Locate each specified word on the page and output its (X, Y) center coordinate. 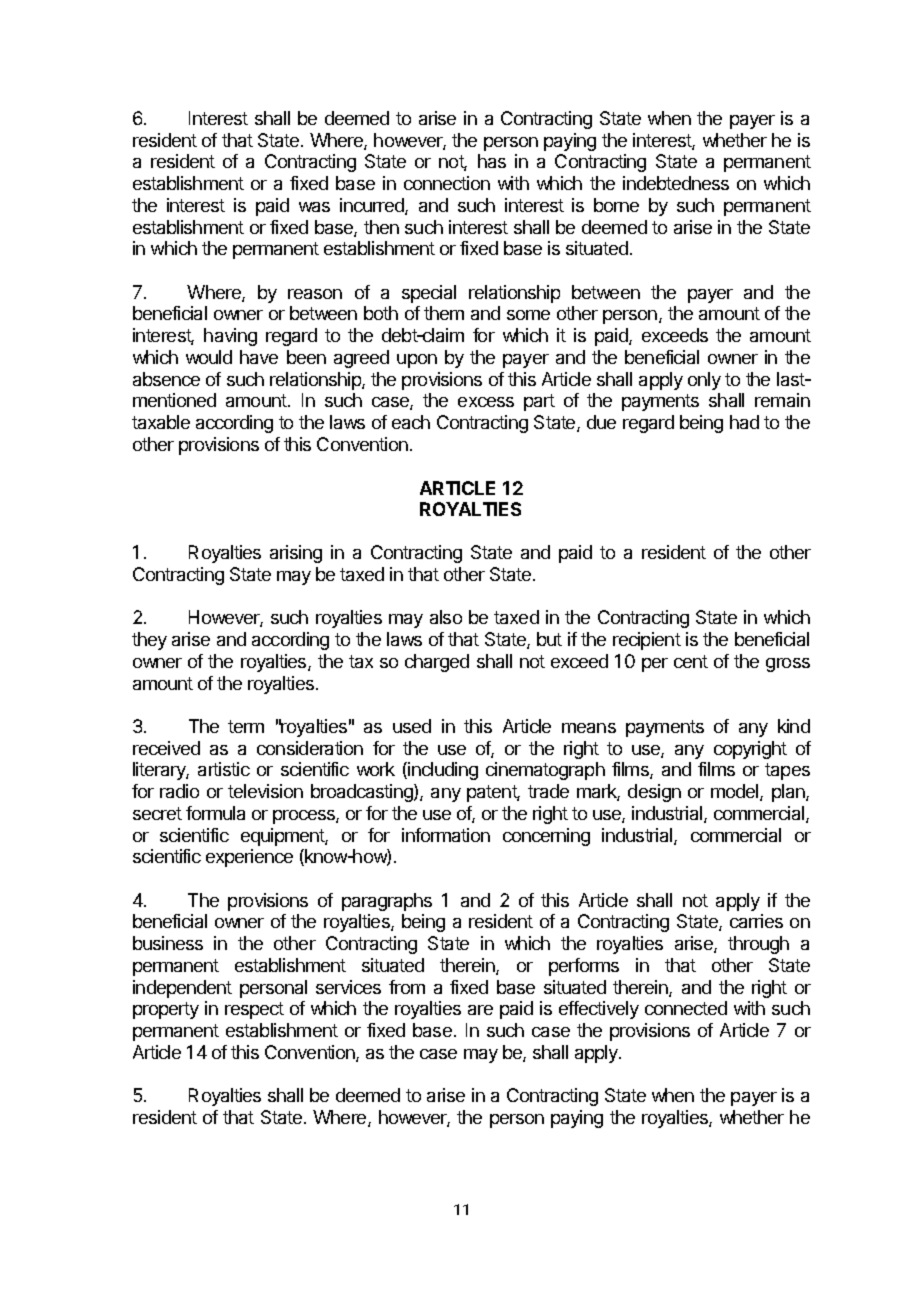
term (246, 726)
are (480, 1010)
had (744, 422)
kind (794, 726)
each (411, 422)
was (314, 207)
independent (182, 989)
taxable (161, 422)
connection (447, 183)
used (412, 726)
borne (616, 205)
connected (686, 1008)
